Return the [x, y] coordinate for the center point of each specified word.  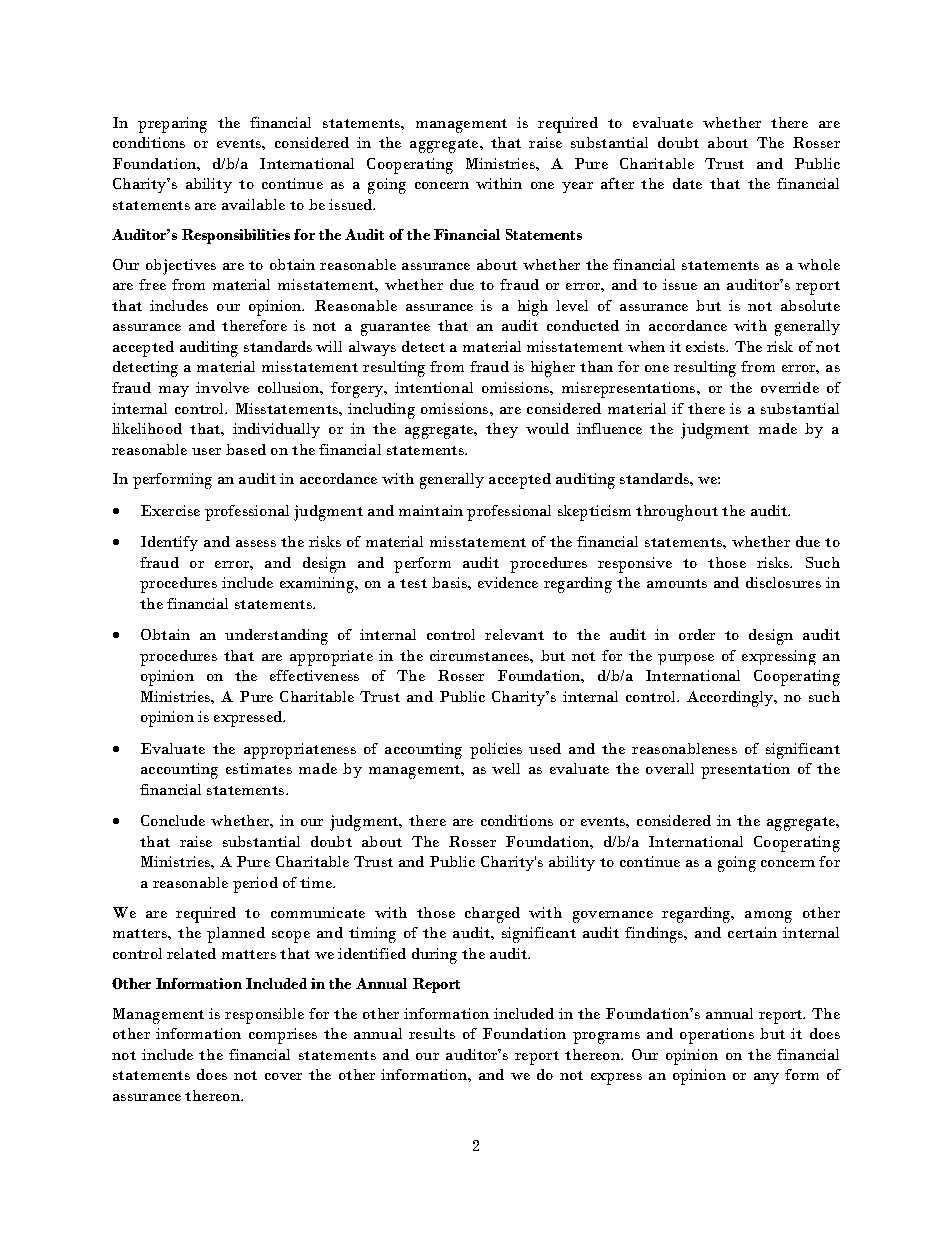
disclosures [783, 582]
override [790, 387]
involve [222, 387]
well [506, 768]
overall [670, 768]
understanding [276, 637]
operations [717, 1036]
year [577, 187]
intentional [434, 387]
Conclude [173, 820]
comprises [283, 1036]
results [432, 1033]
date [687, 183]
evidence [508, 582]
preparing [172, 125]
